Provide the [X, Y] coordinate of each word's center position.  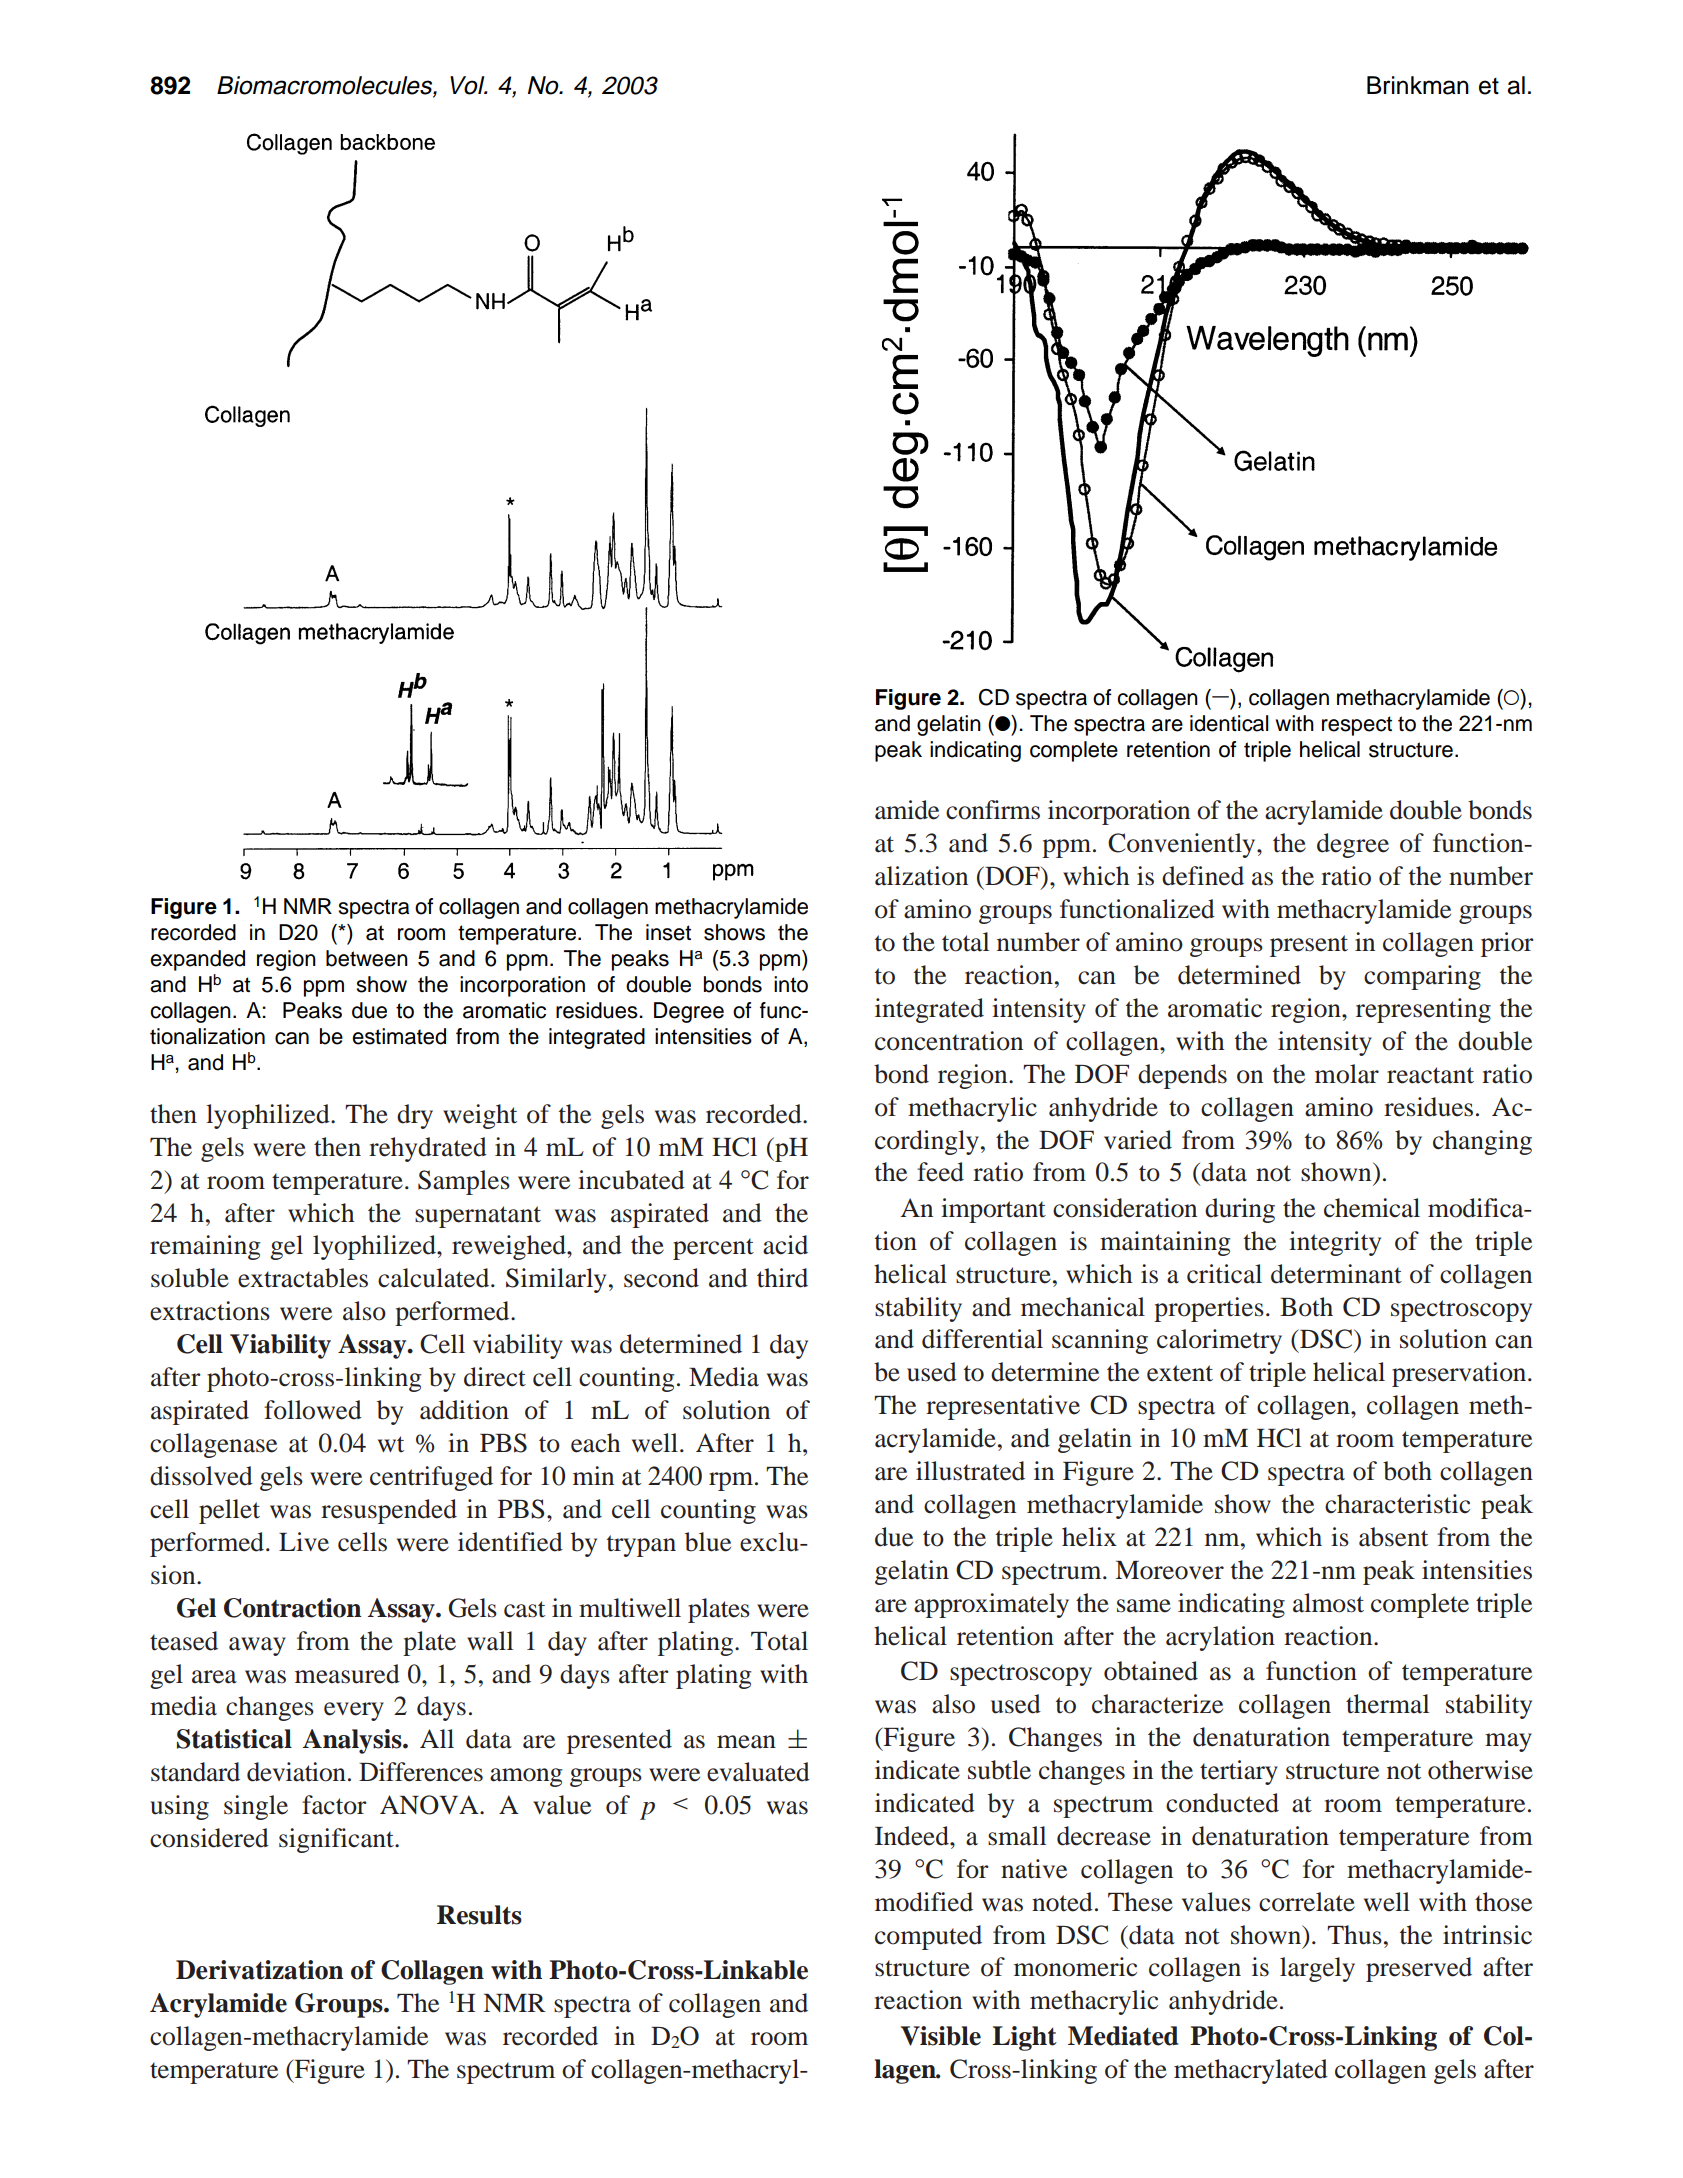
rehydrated [428, 1149]
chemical [1372, 1208]
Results [479, 1915]
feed [940, 1172]
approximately [991, 1605]
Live [304, 1542]
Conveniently [1183, 845]
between [367, 958]
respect [1357, 726]
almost [1328, 1603]
